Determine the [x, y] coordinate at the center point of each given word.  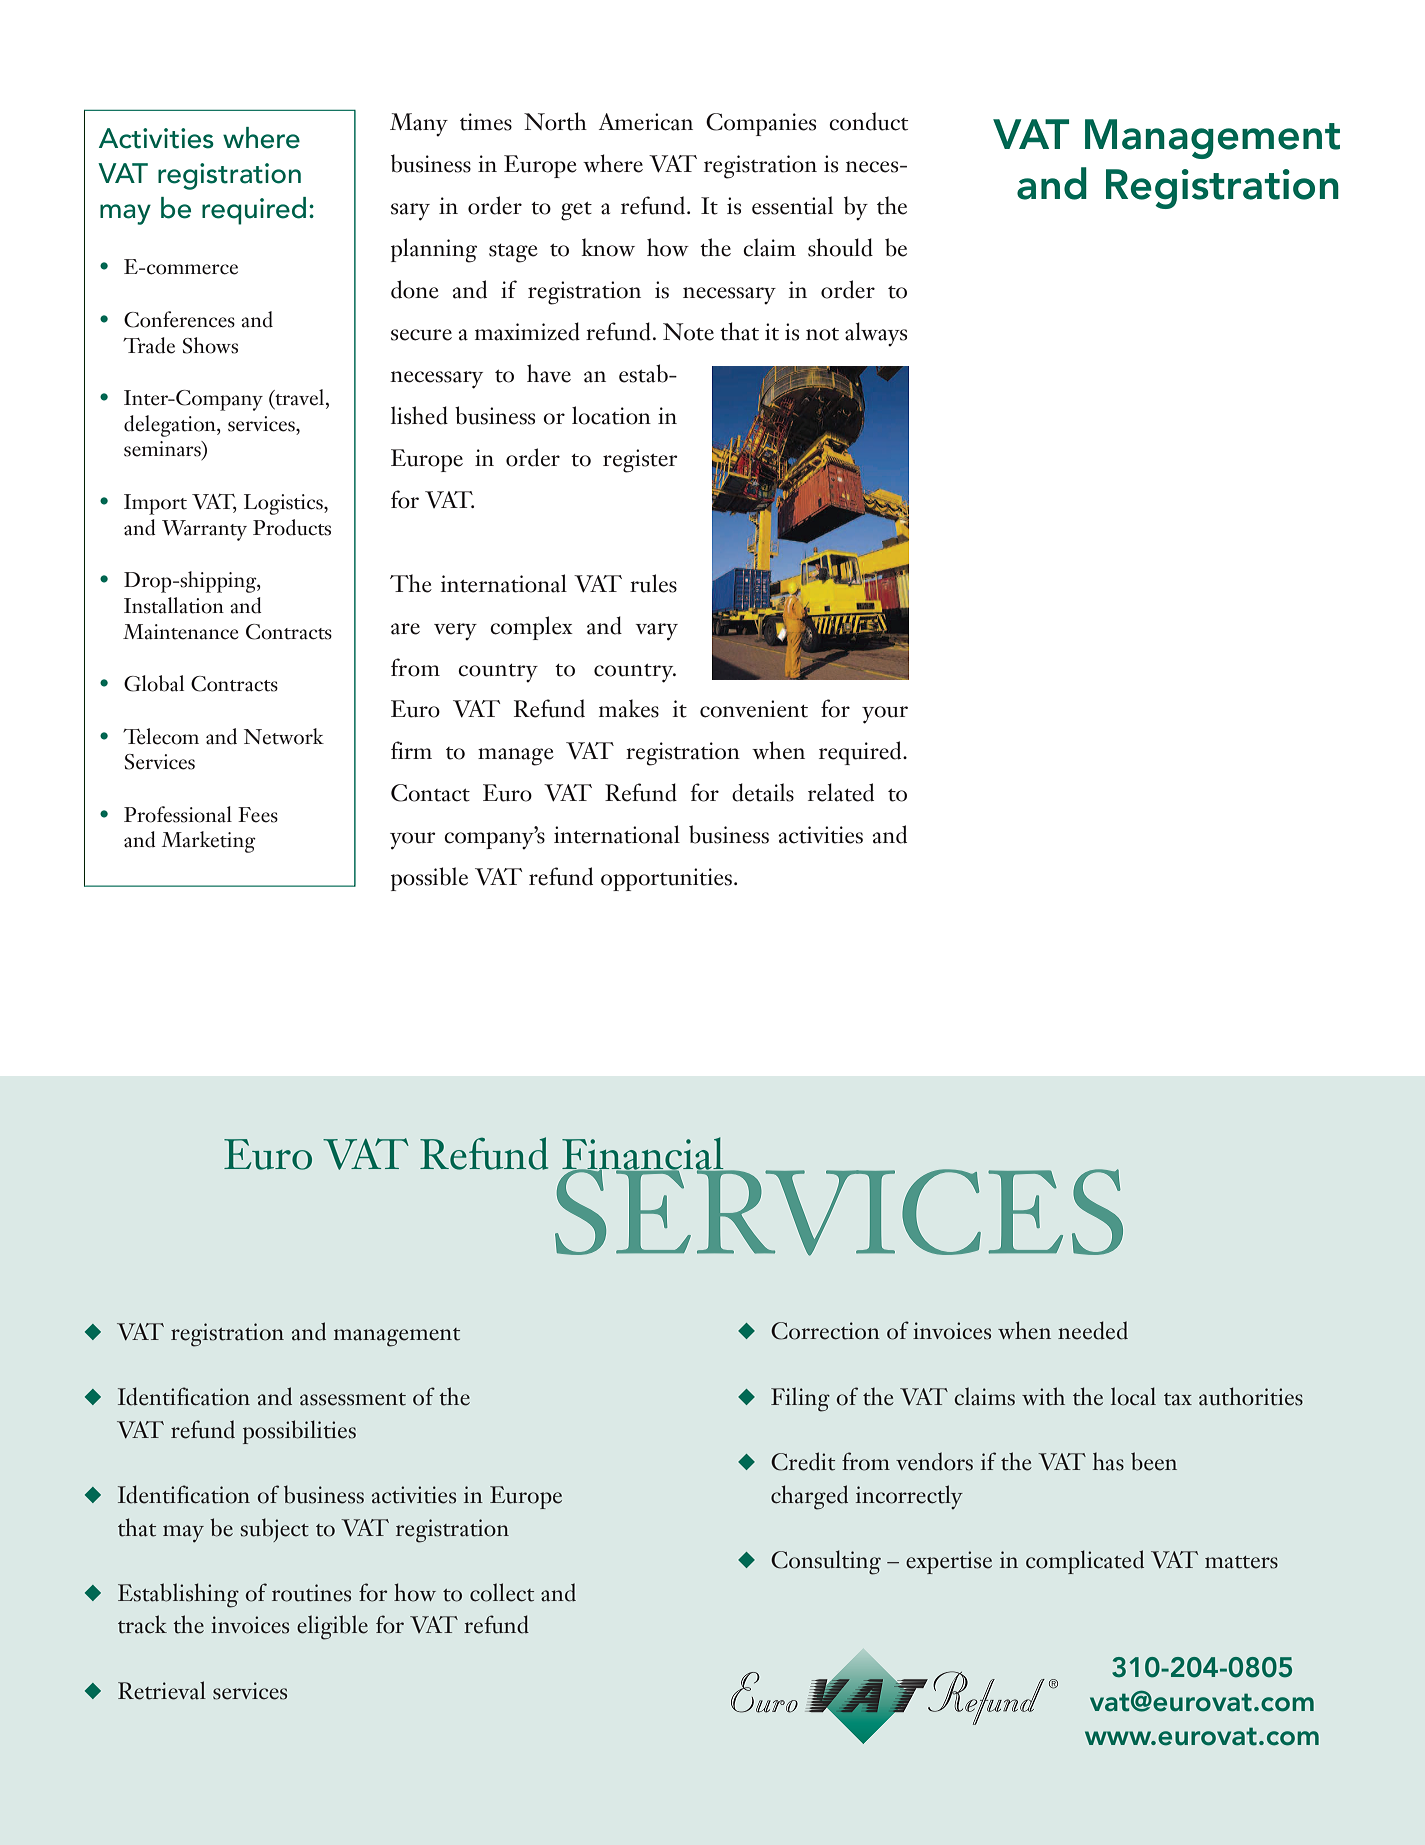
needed [1093, 1330]
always [876, 334]
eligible [332, 1627]
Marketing [208, 842]
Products [292, 527]
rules [653, 583]
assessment [353, 1399]
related [841, 792]
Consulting [826, 1562]
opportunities [668, 879]
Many [419, 125]
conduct [868, 121]
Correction [825, 1331]
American [646, 122]
